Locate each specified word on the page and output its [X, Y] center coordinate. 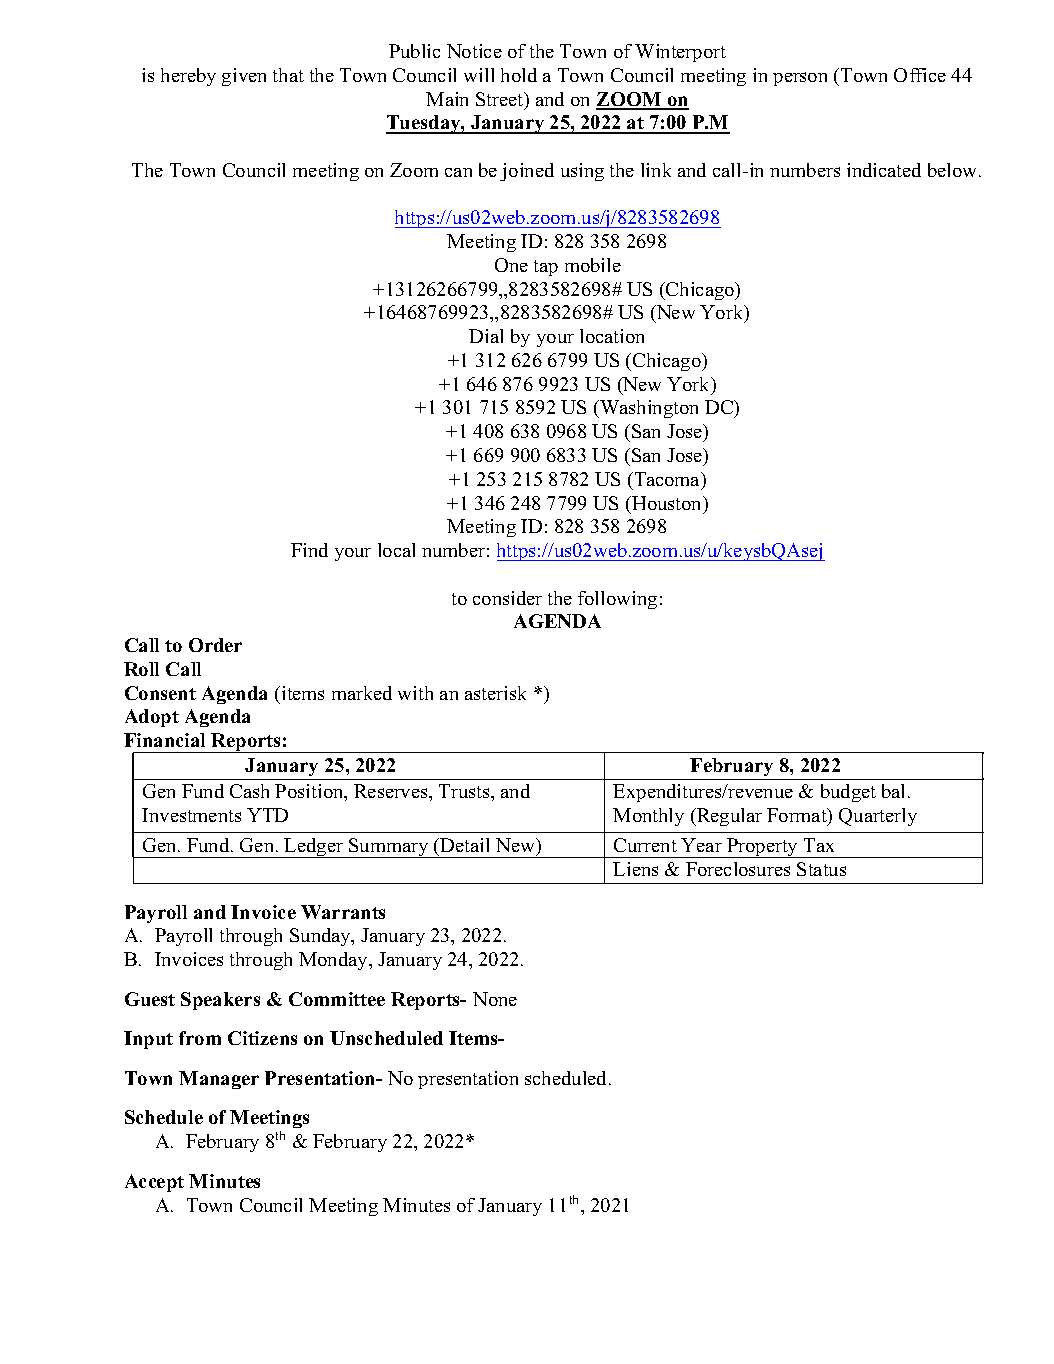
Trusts [465, 791]
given [244, 77]
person [800, 79]
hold [519, 75]
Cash [249, 791]
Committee [337, 999]
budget [848, 793]
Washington [648, 409]
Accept [154, 1183]
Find [309, 550]
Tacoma [667, 480]
